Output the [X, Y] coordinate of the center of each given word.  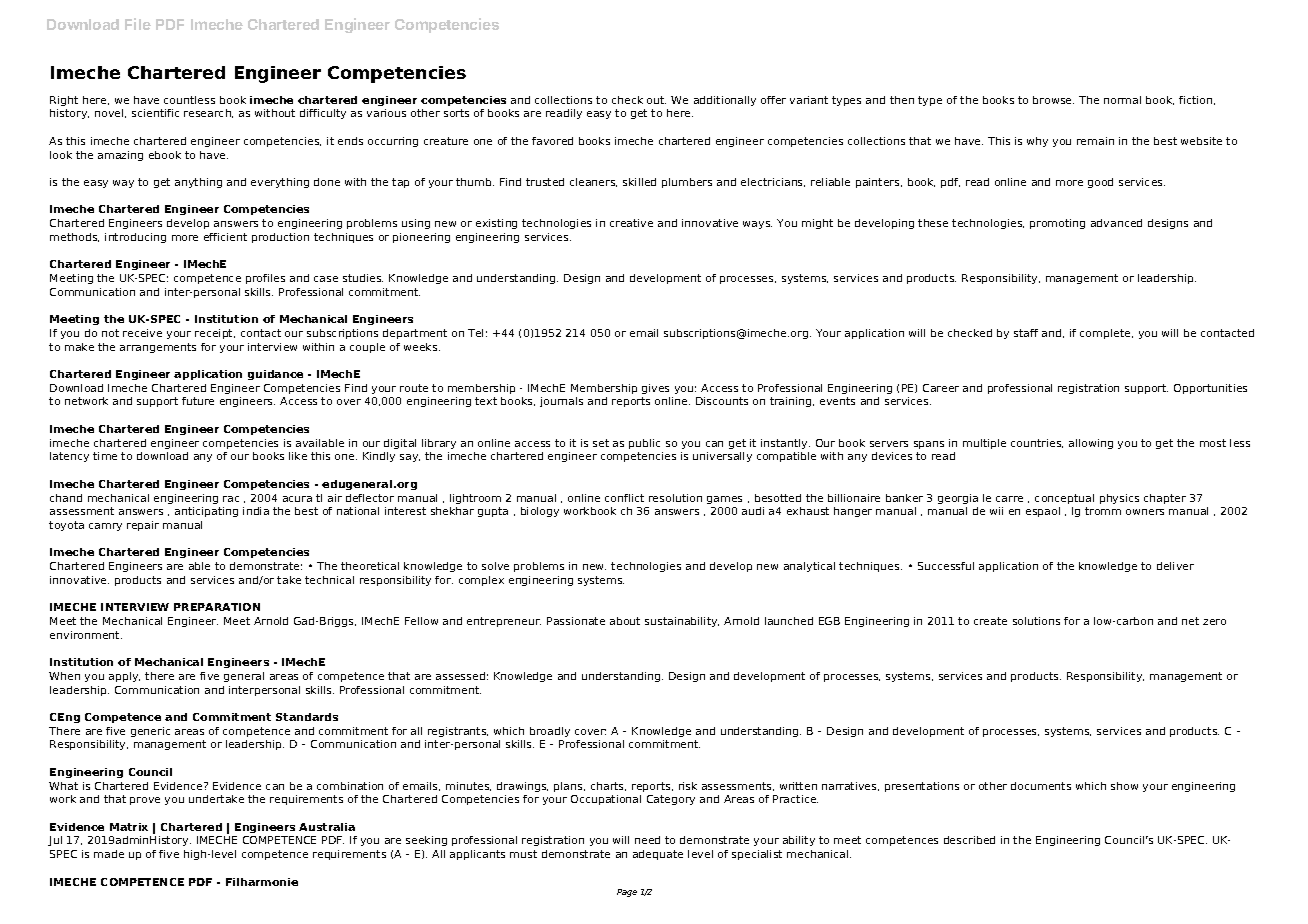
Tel [475, 333]
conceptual [1064, 499]
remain [1095, 141]
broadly [550, 732]
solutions [1036, 621]
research [208, 113]
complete [1106, 334]
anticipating [206, 512]
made [109, 854]
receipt [215, 334]
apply [124, 677]
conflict [624, 498]
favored [552, 141]
